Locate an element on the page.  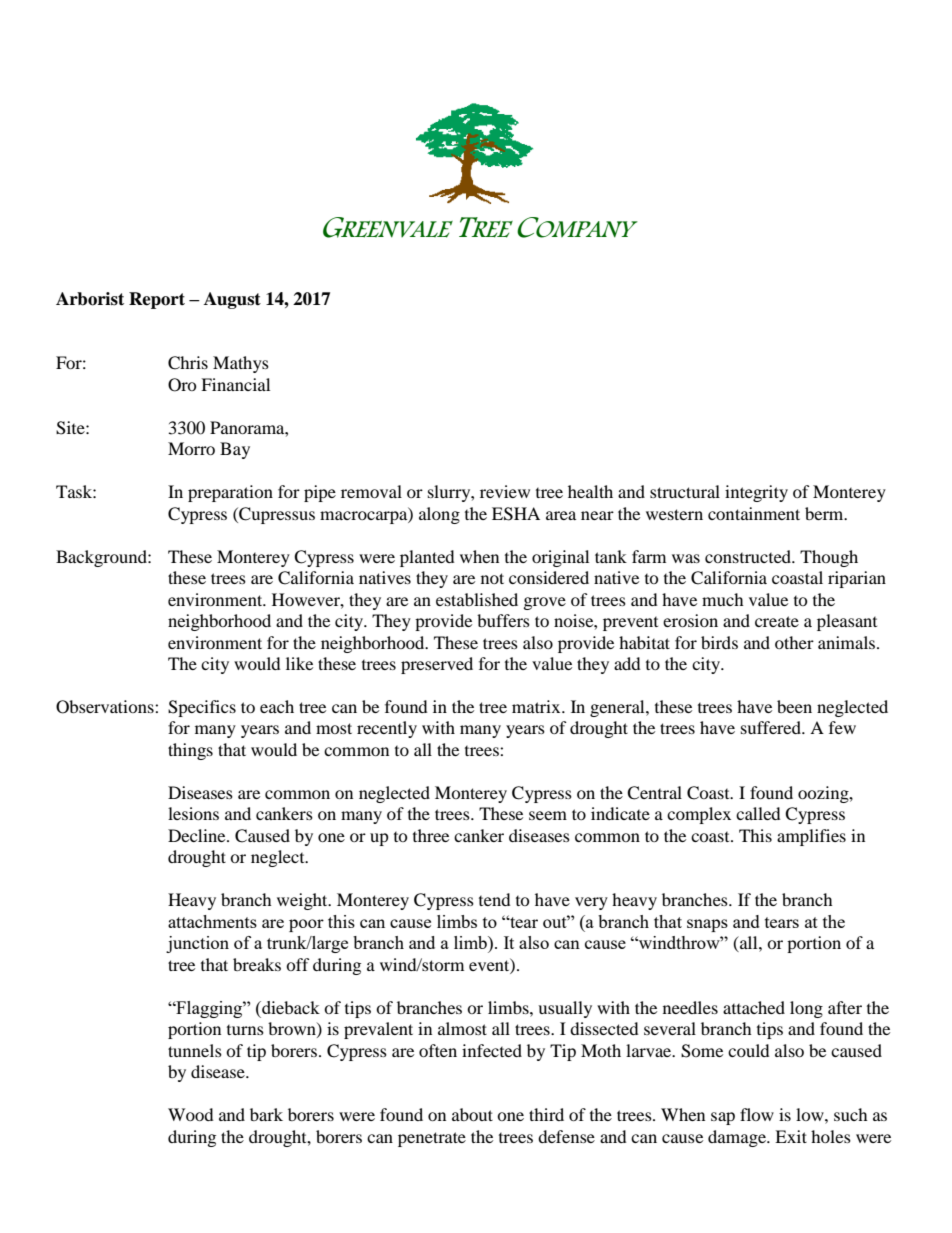
Report is located at coordinates (157, 300).
